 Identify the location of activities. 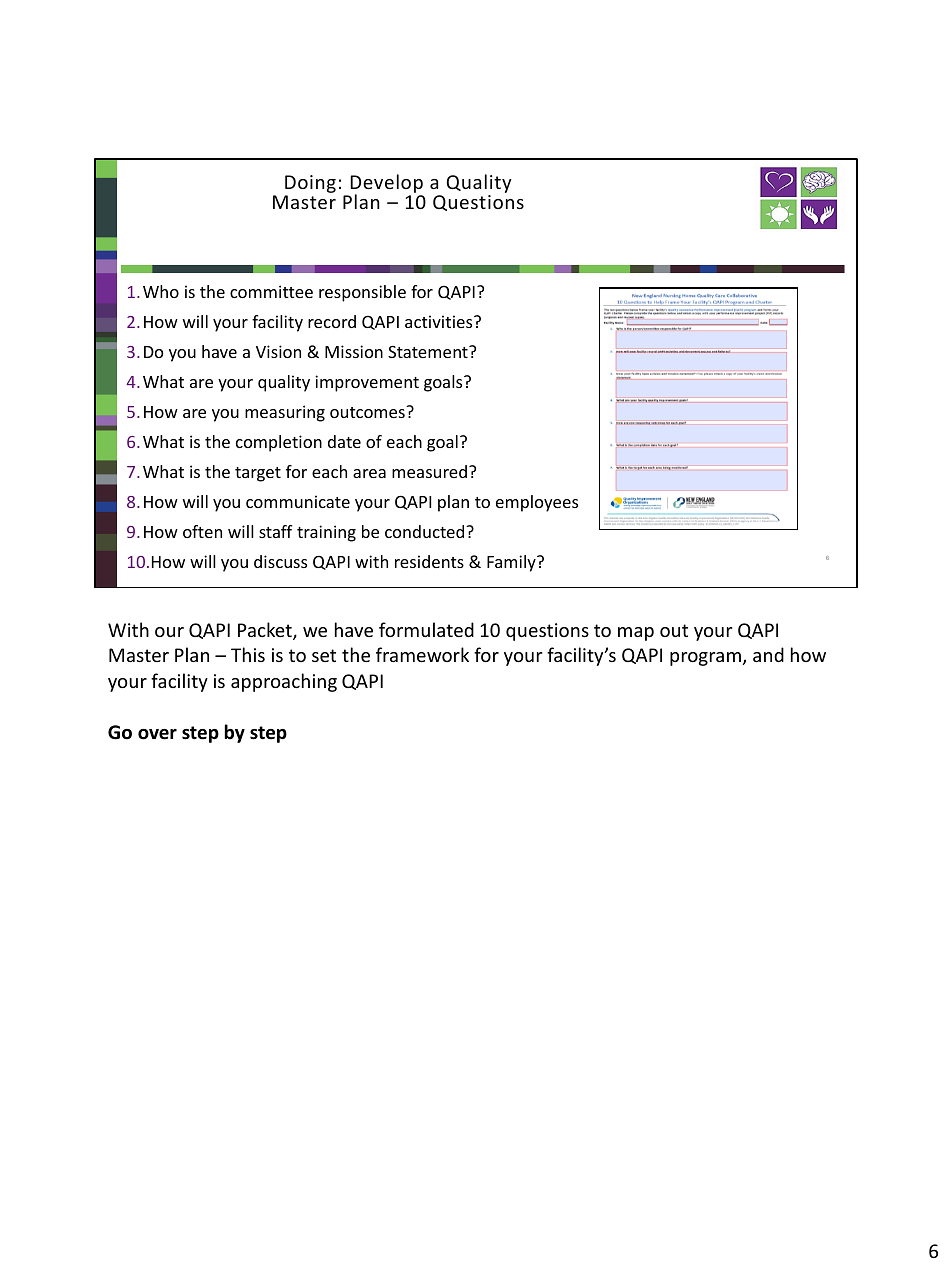
(440, 321).
